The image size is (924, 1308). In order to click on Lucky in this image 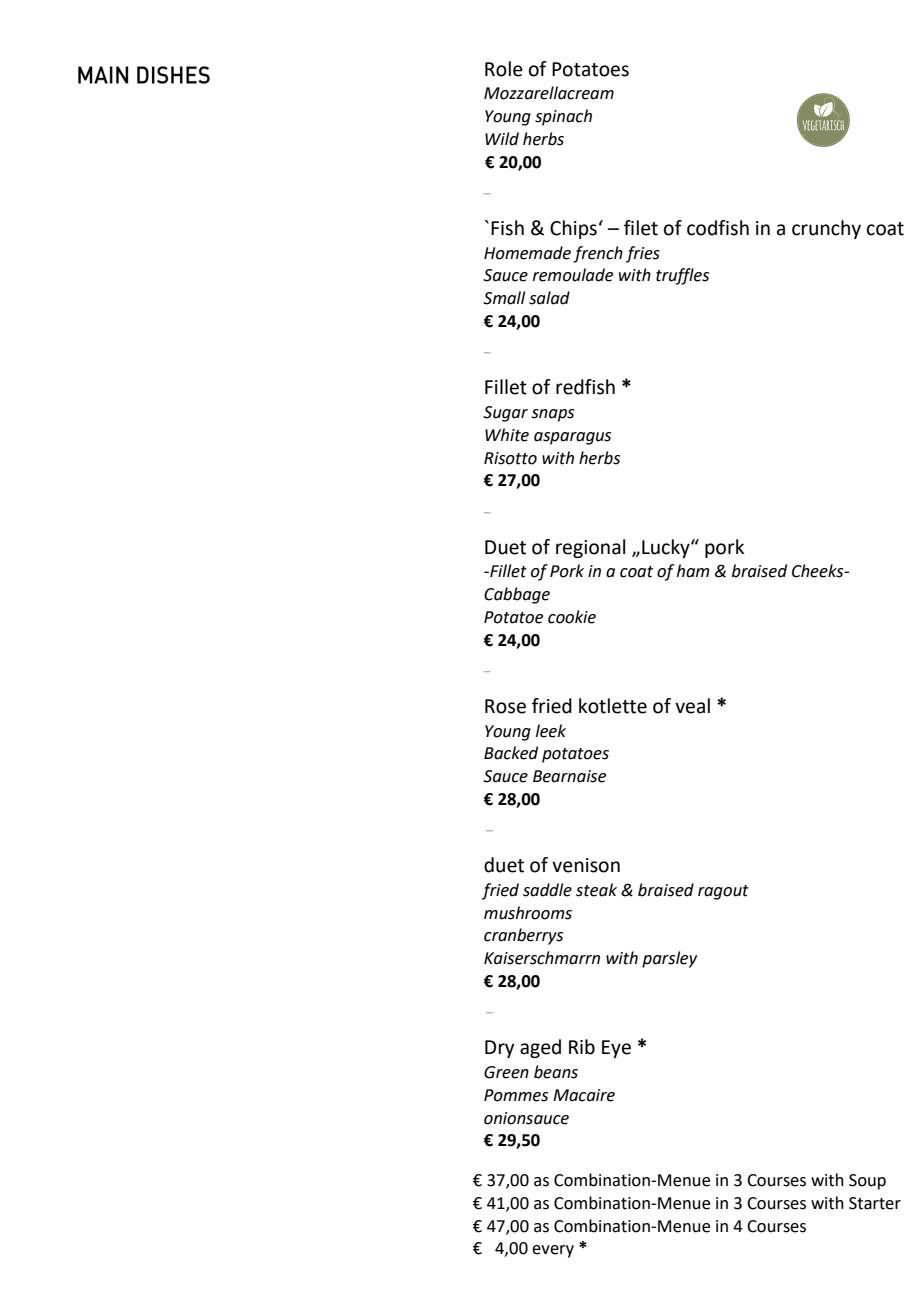, I will do `click(667, 548)`.
